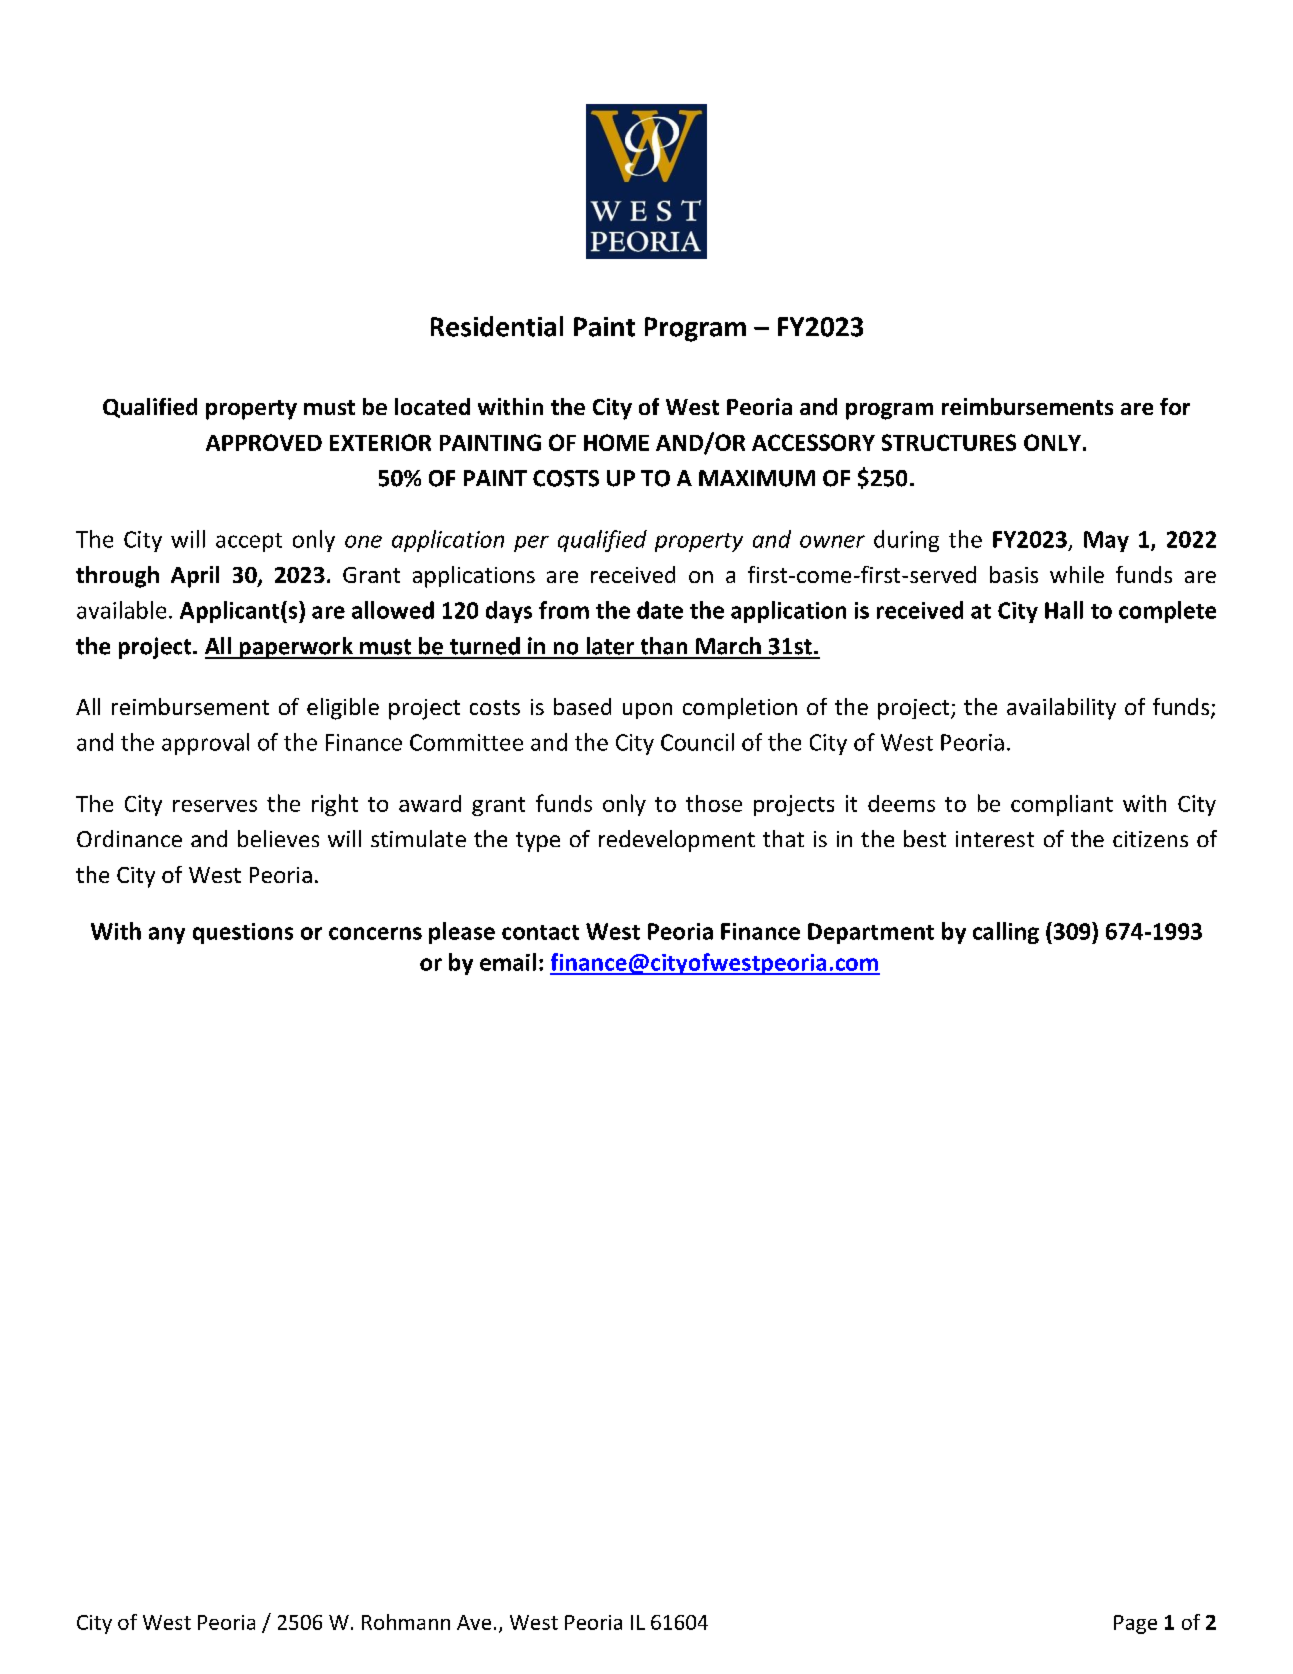  What do you see at coordinates (540, 932) in the page?
I see `contact` at bounding box center [540, 932].
